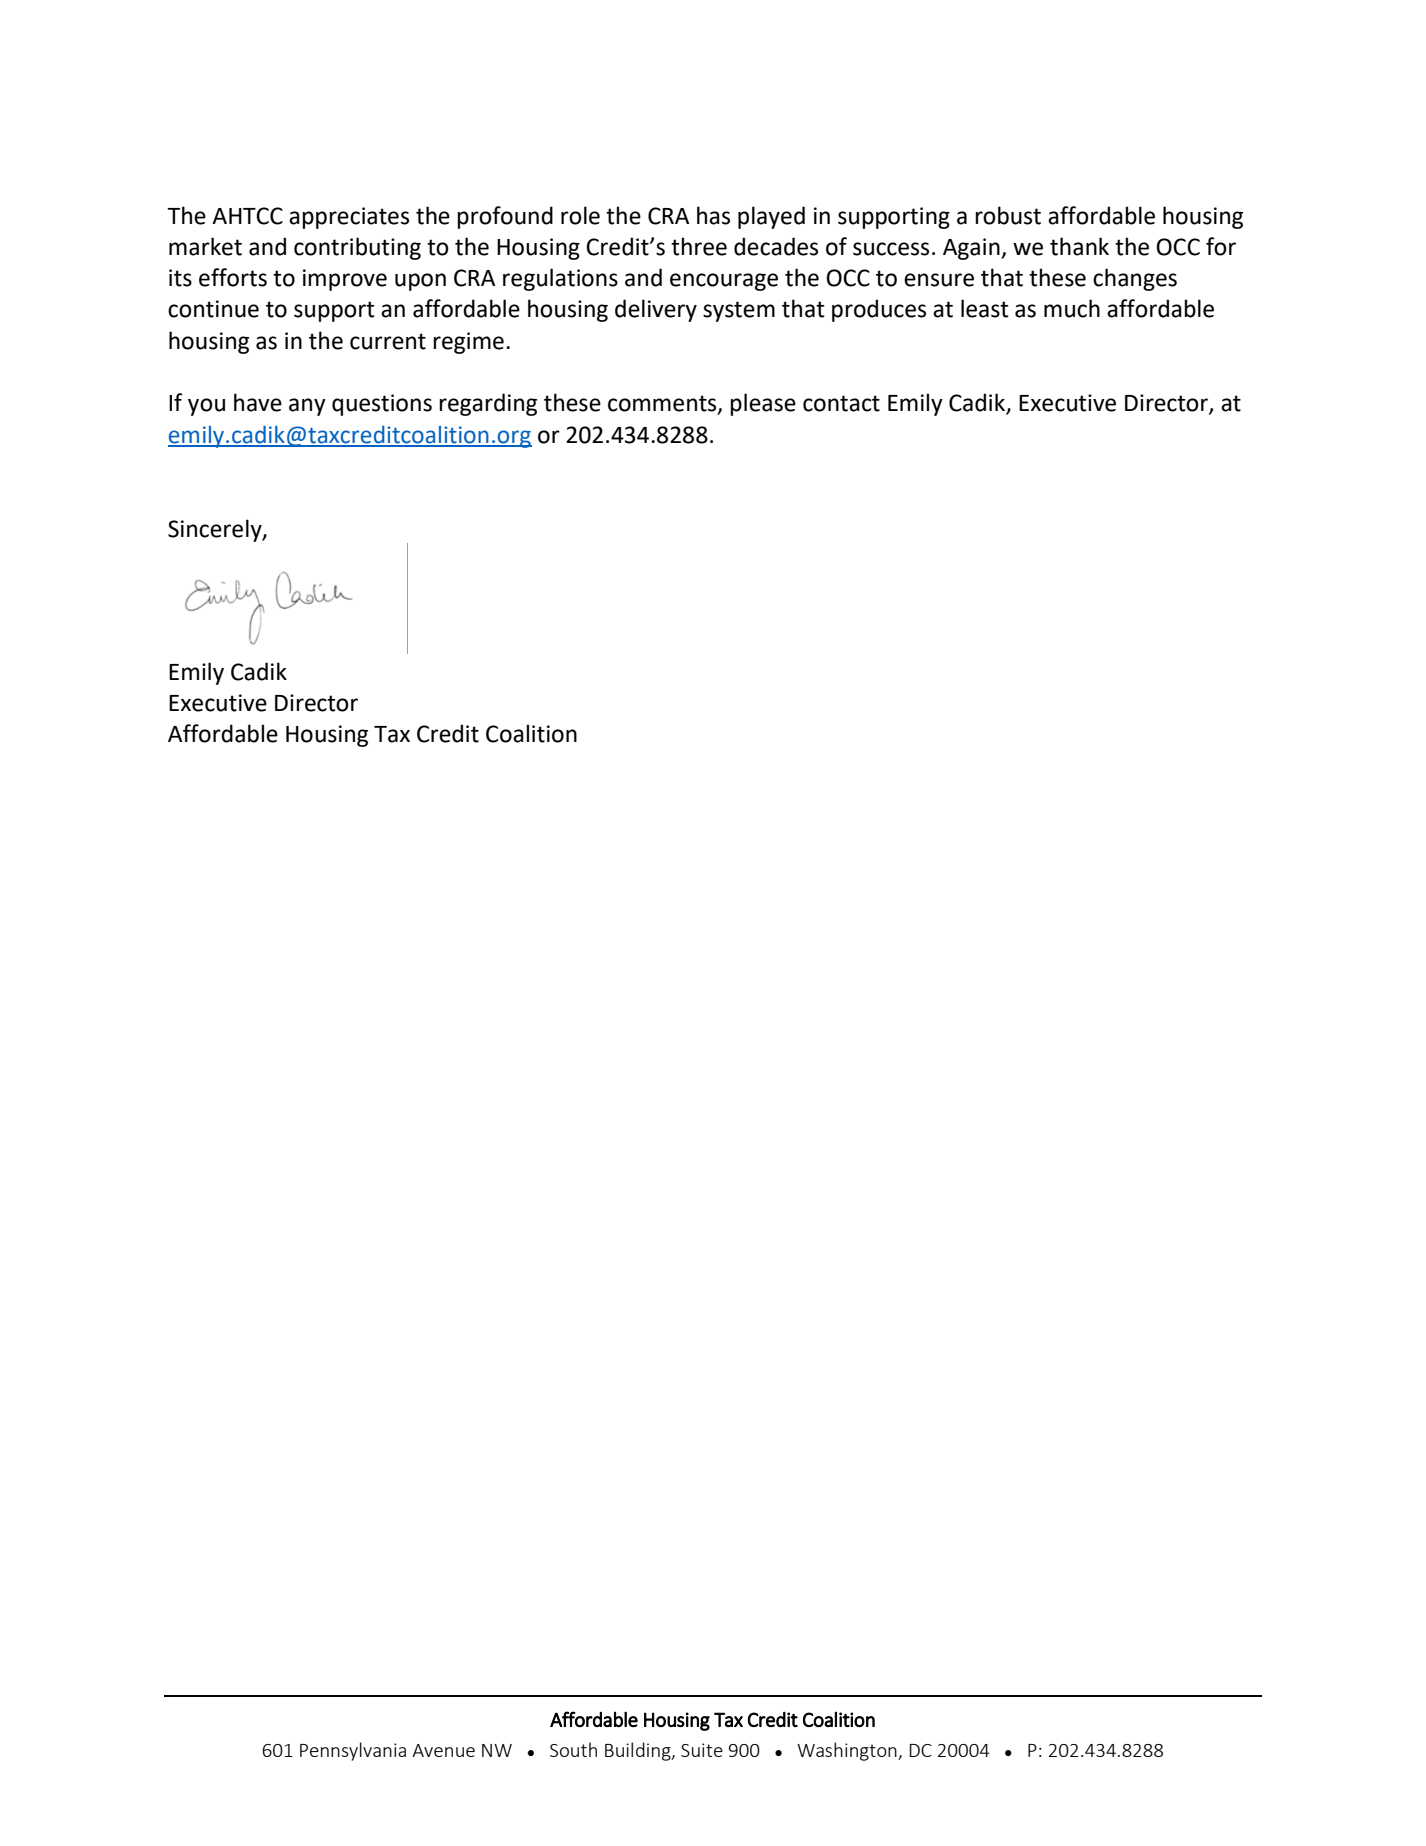  What do you see at coordinates (763, 404) in the screenshot?
I see `please` at bounding box center [763, 404].
